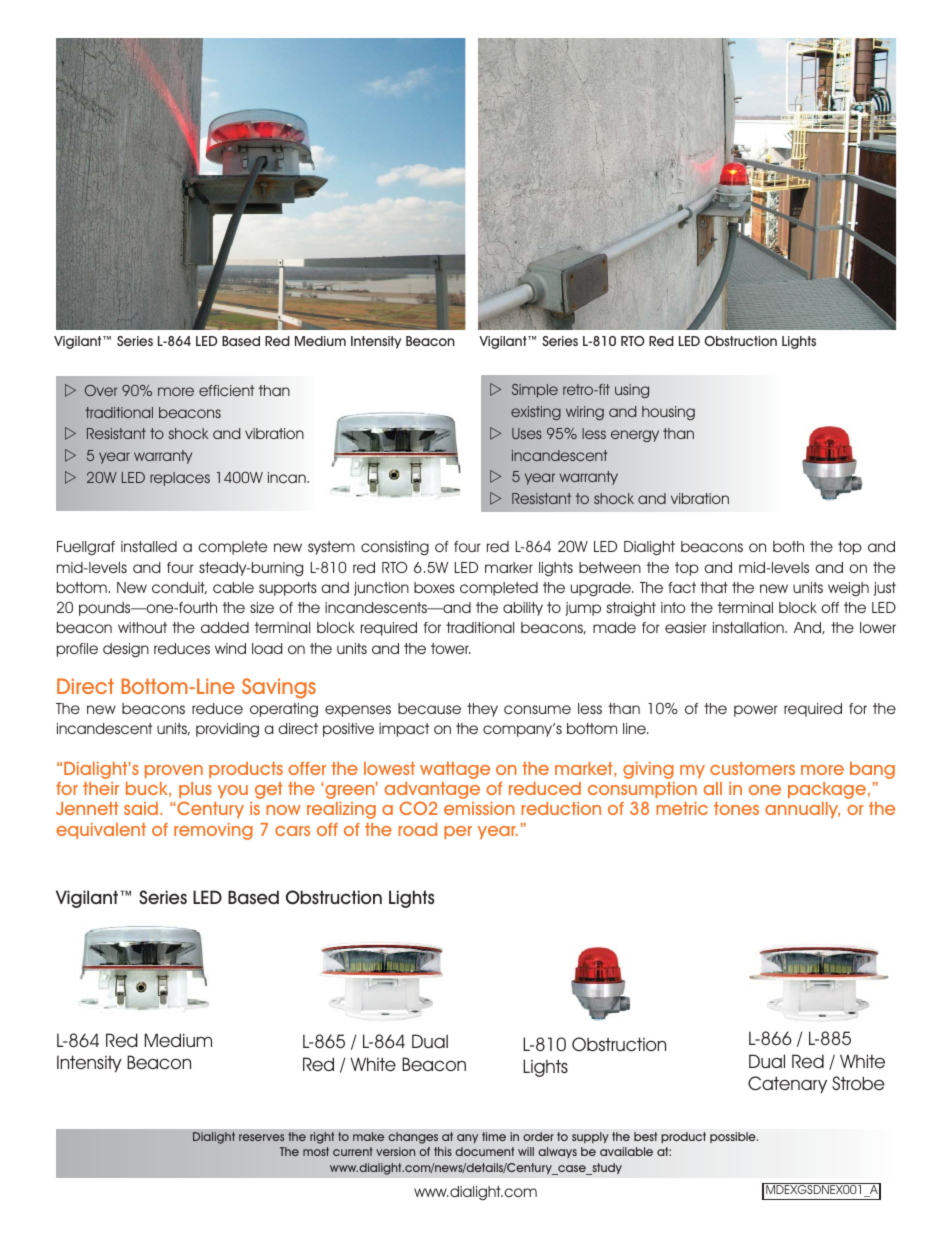 The width and height of the screenshot is (952, 1233). Describe the element at coordinates (536, 413) in the screenshot. I see `existing` at that location.
